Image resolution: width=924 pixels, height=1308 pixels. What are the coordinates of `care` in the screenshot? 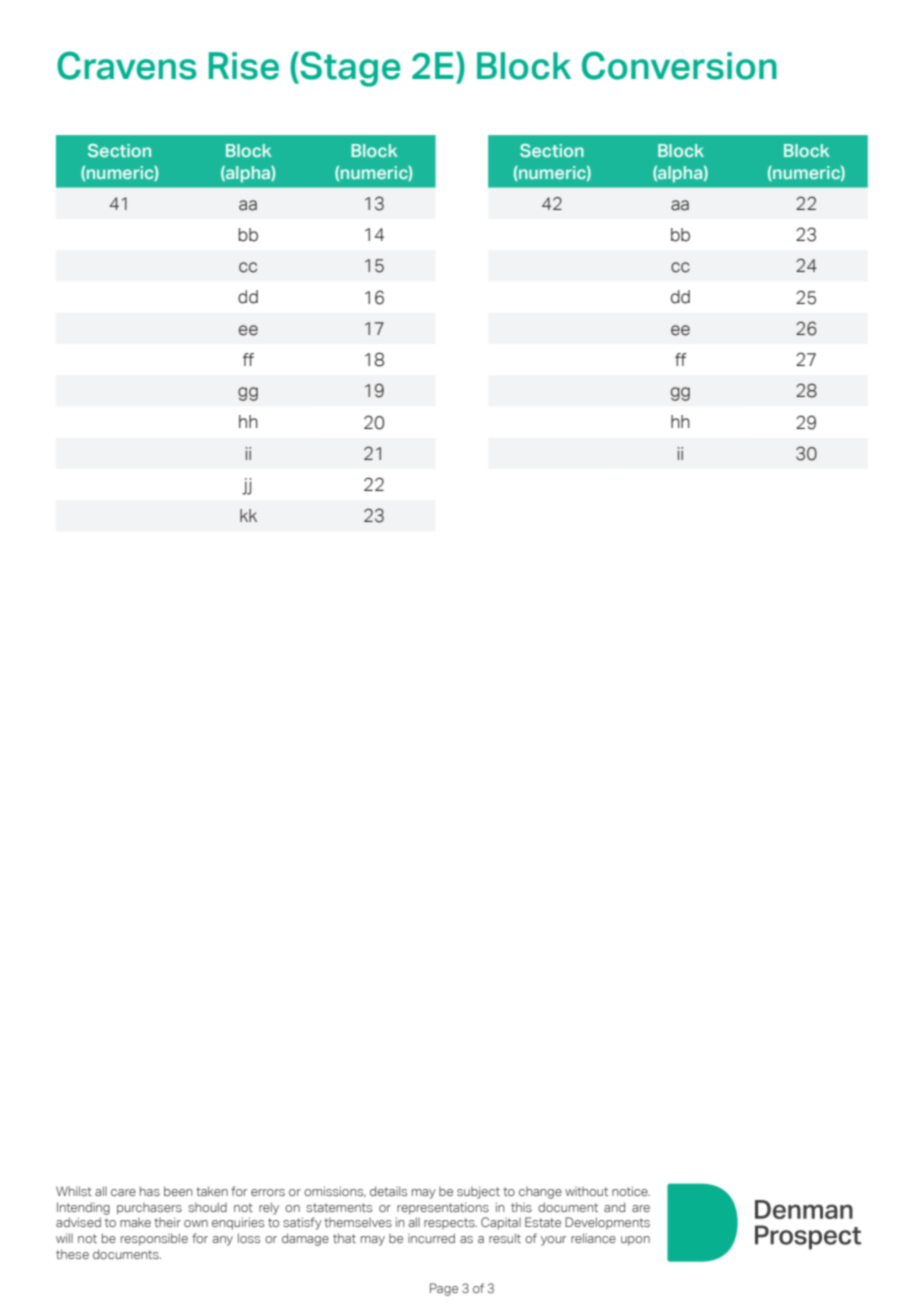 It's located at (123, 1192).
